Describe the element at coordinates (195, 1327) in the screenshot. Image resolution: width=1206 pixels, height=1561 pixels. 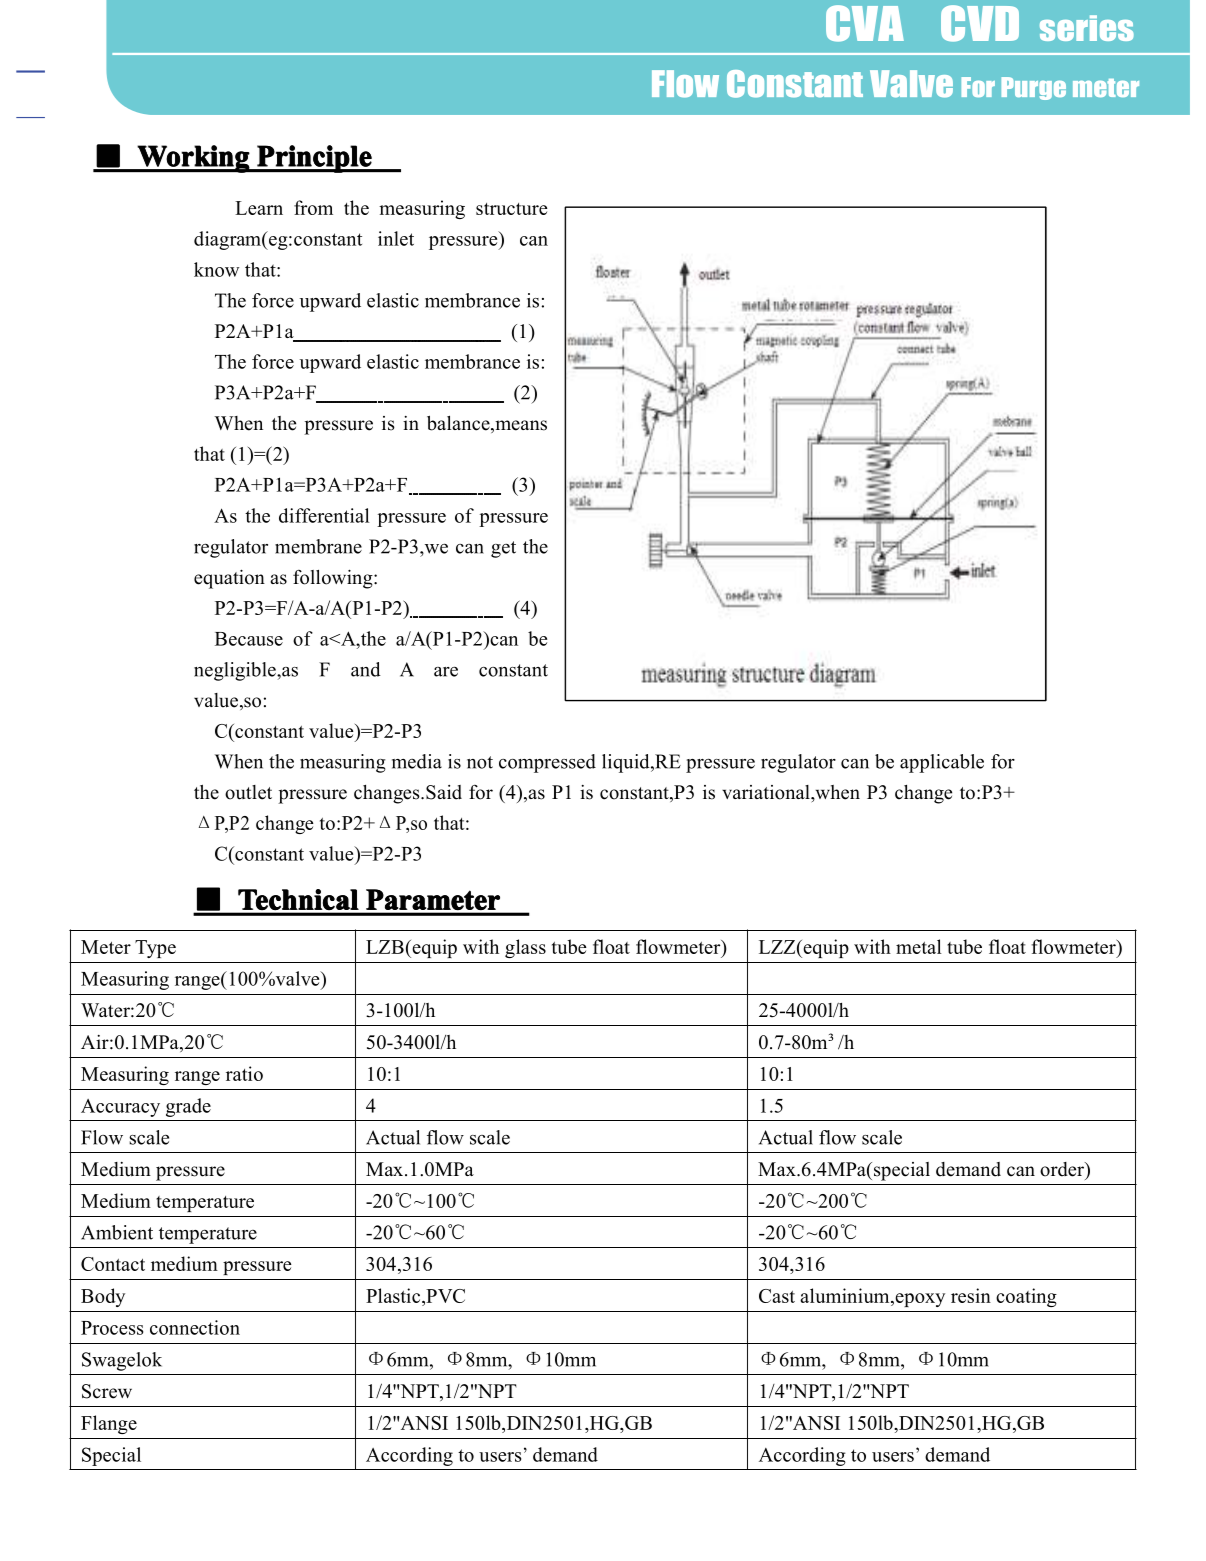
I see `connection` at that location.
